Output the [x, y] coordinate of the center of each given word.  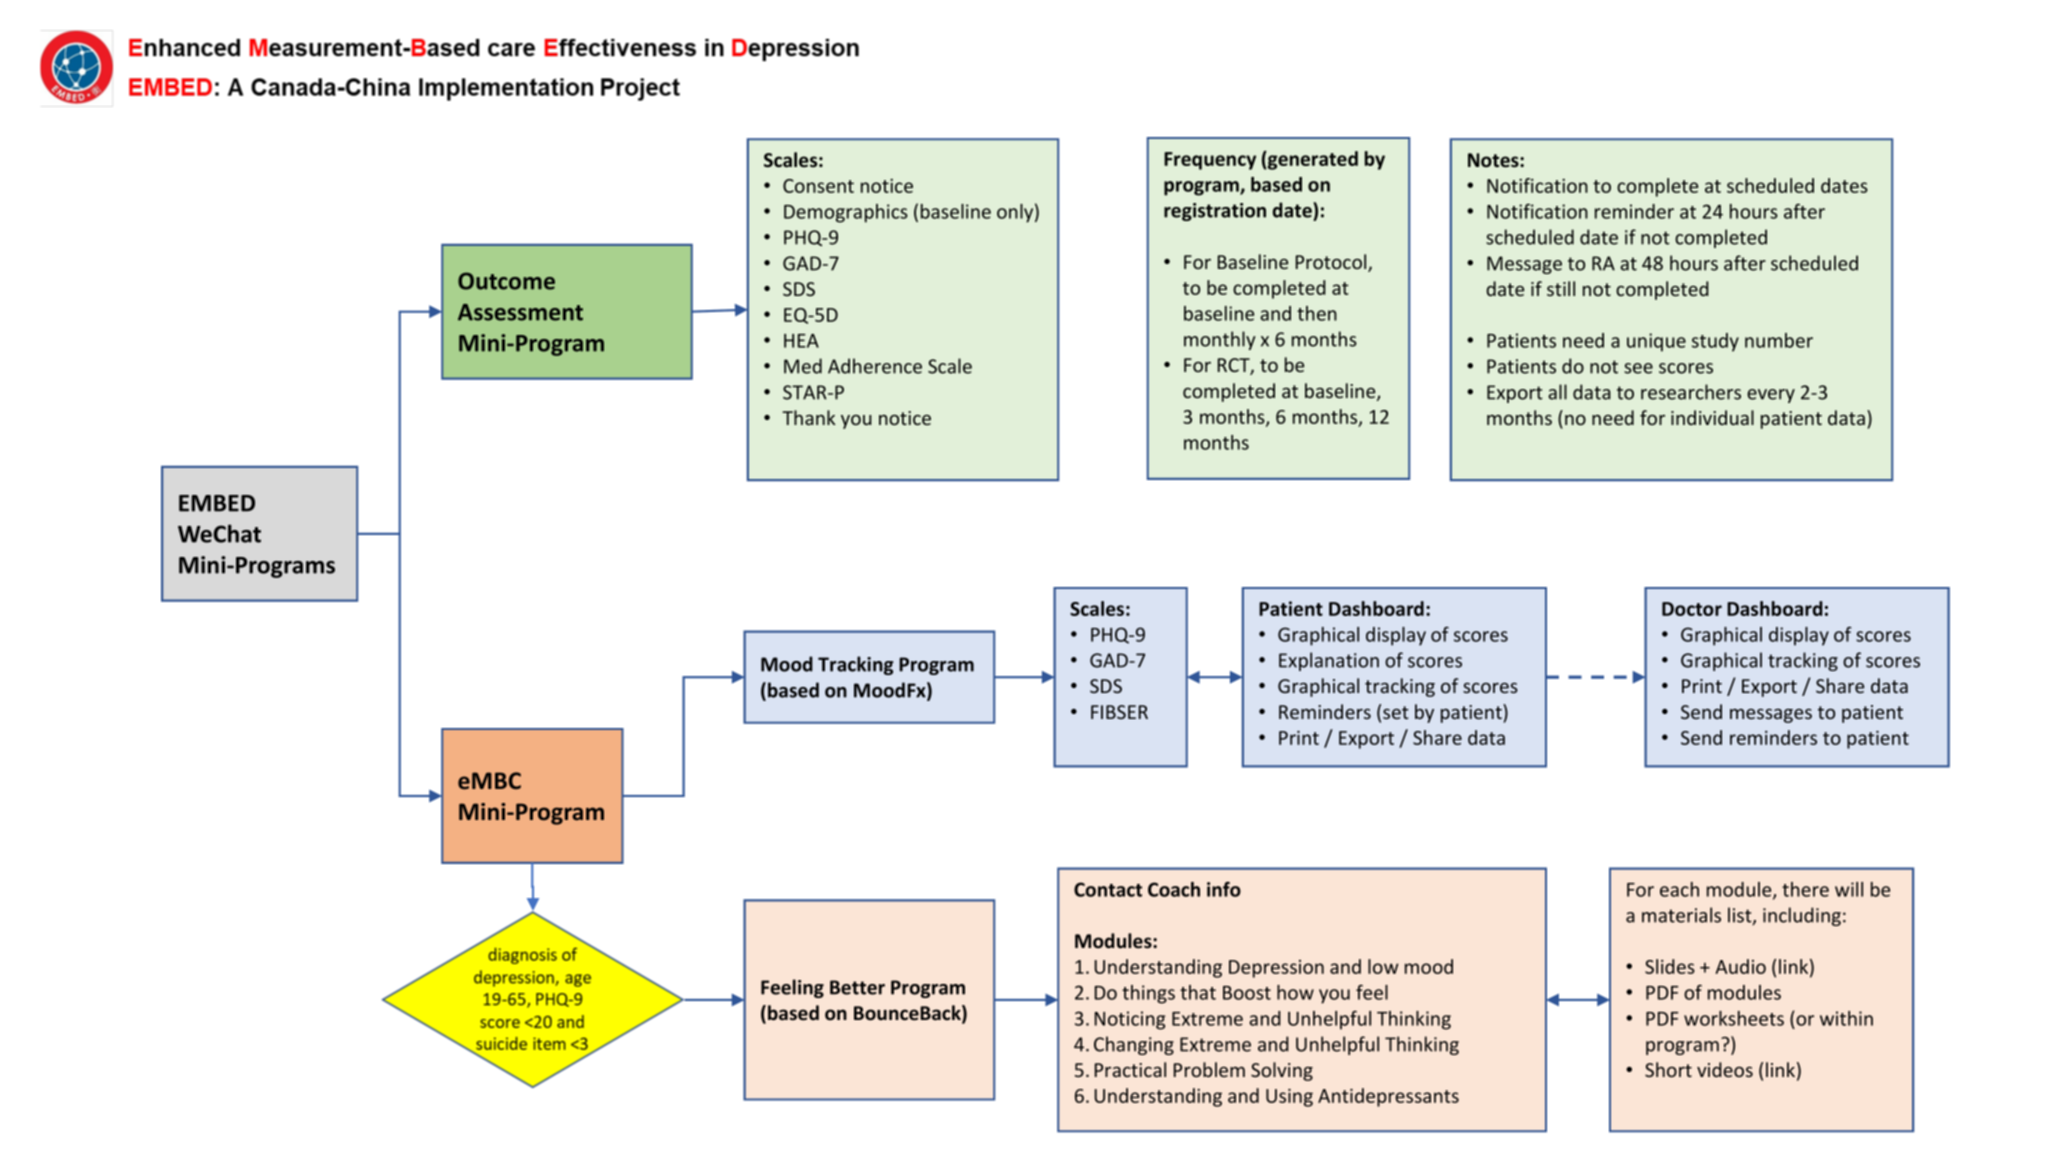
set [1396, 712]
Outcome [506, 281]
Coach [1174, 889]
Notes [1494, 160]
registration [1215, 212]
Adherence [875, 366]
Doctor [1692, 609]
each [1679, 889]
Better [857, 987]
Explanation [1329, 661]
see [1638, 368]
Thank [809, 417]
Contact [1108, 889]
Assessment [520, 312]
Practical [1130, 1069]
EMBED [217, 503]
